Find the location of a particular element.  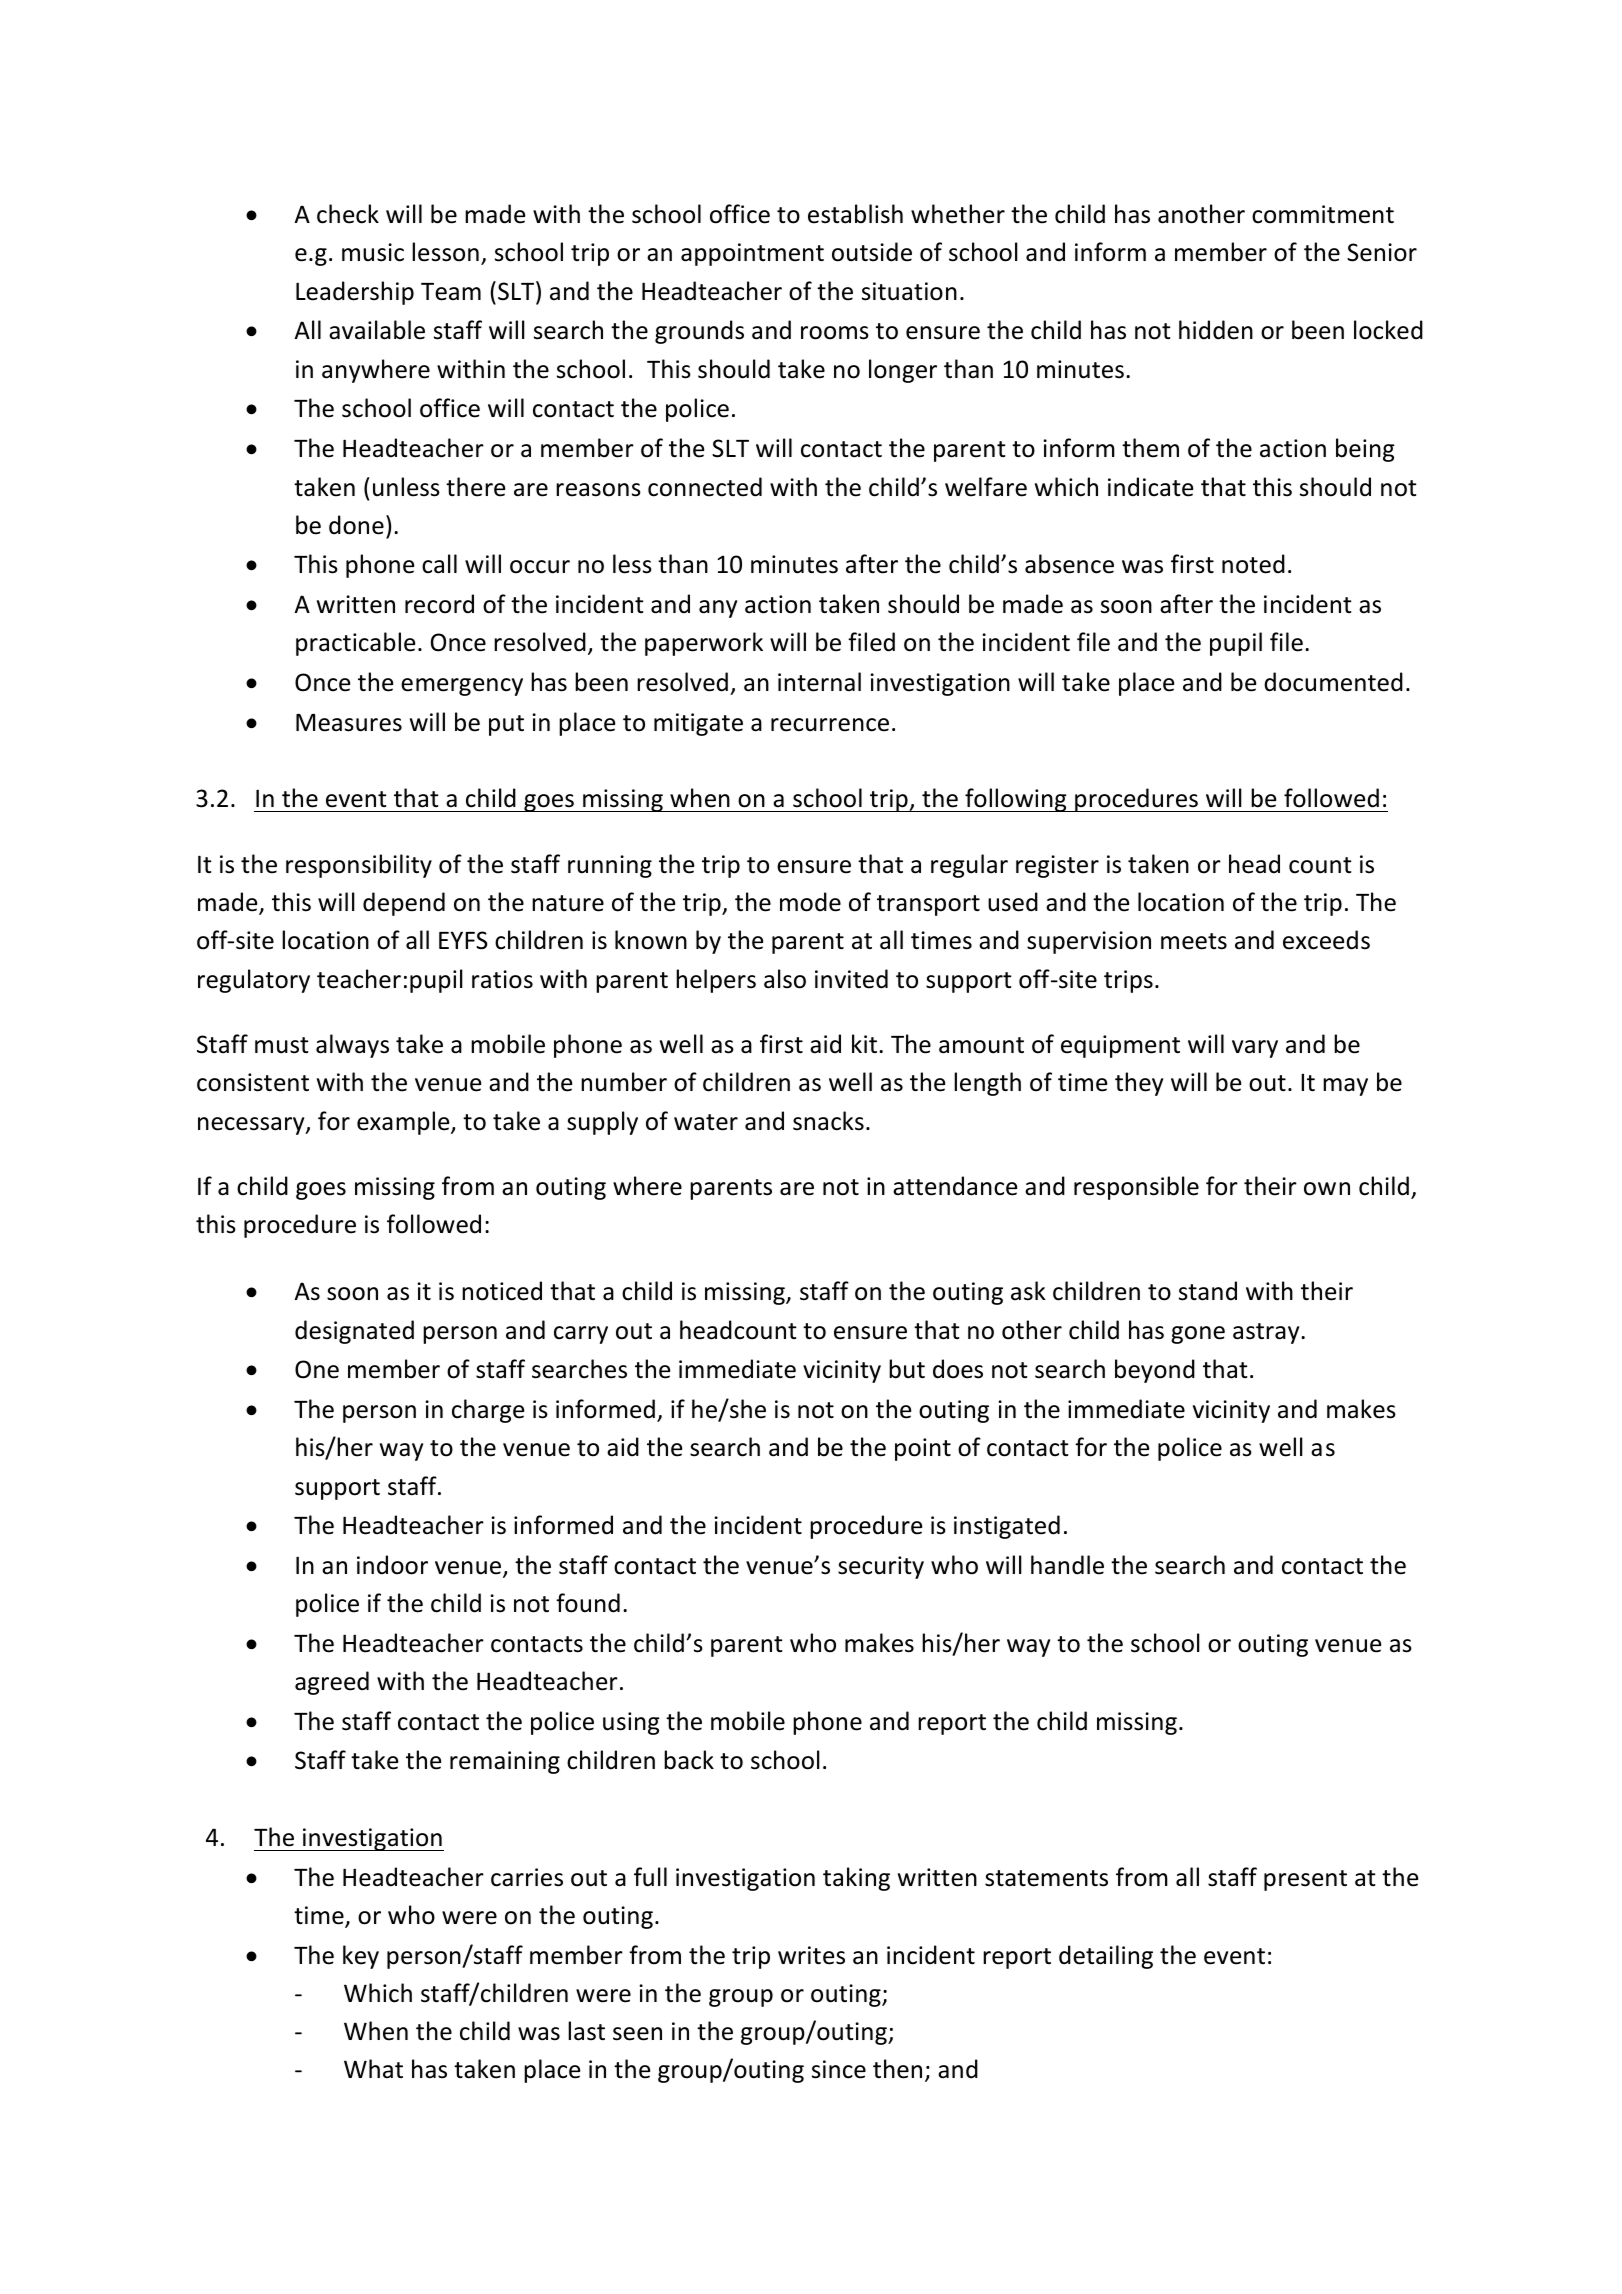

outside is located at coordinates (872, 252).
